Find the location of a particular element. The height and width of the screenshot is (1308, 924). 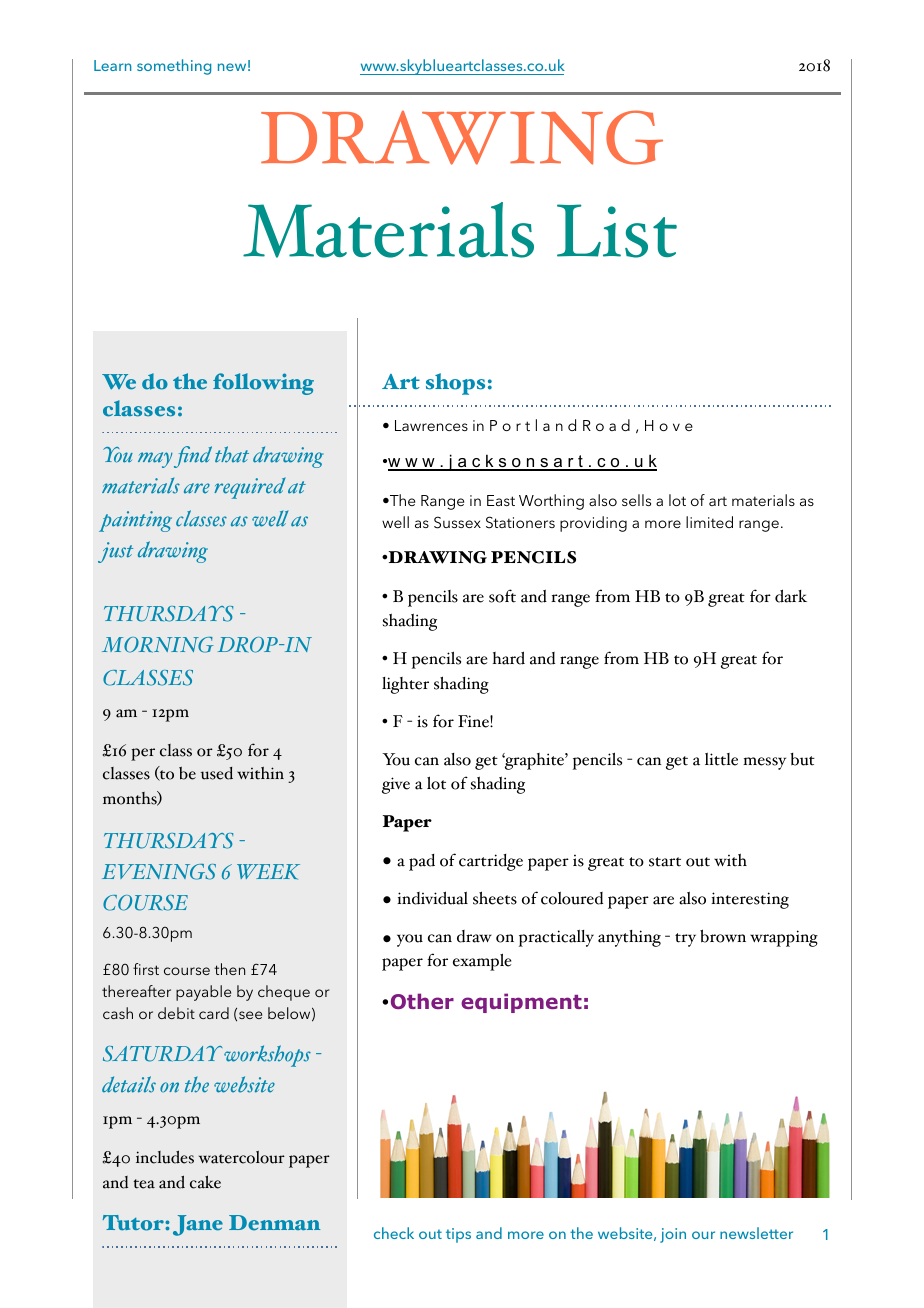

give is located at coordinates (396, 785).
